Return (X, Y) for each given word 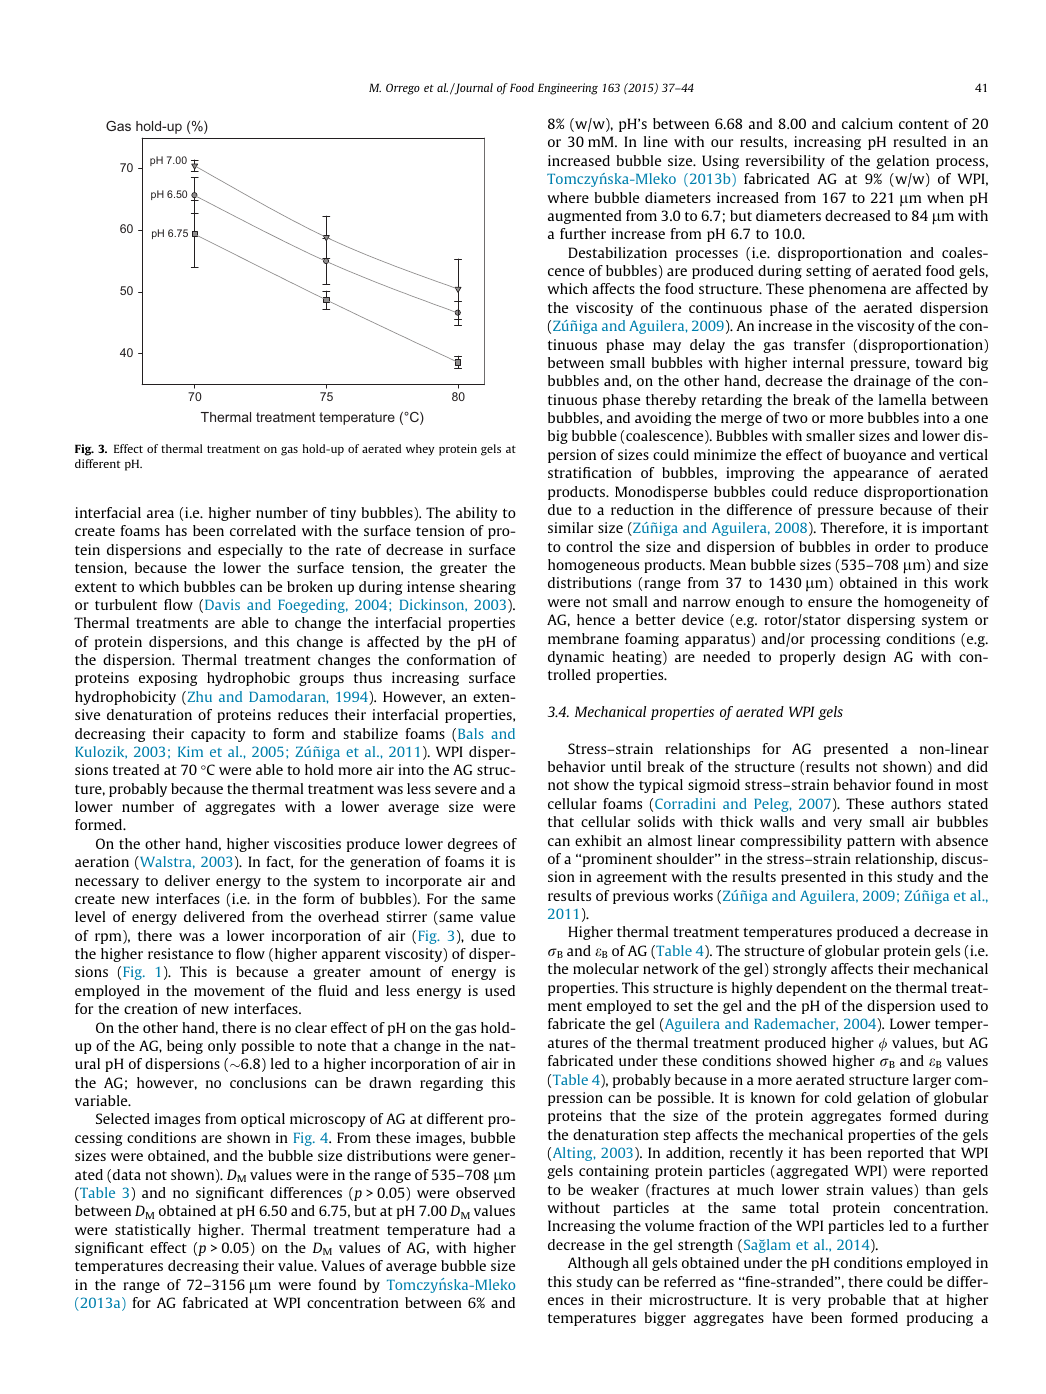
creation (151, 1008)
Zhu (198, 698)
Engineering (568, 89)
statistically (153, 1231)
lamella (902, 399)
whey (420, 450)
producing (940, 1319)
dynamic (576, 658)
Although (598, 1264)
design (864, 658)
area (160, 514)
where (568, 197)
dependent (811, 989)
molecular (606, 968)
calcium (867, 123)
